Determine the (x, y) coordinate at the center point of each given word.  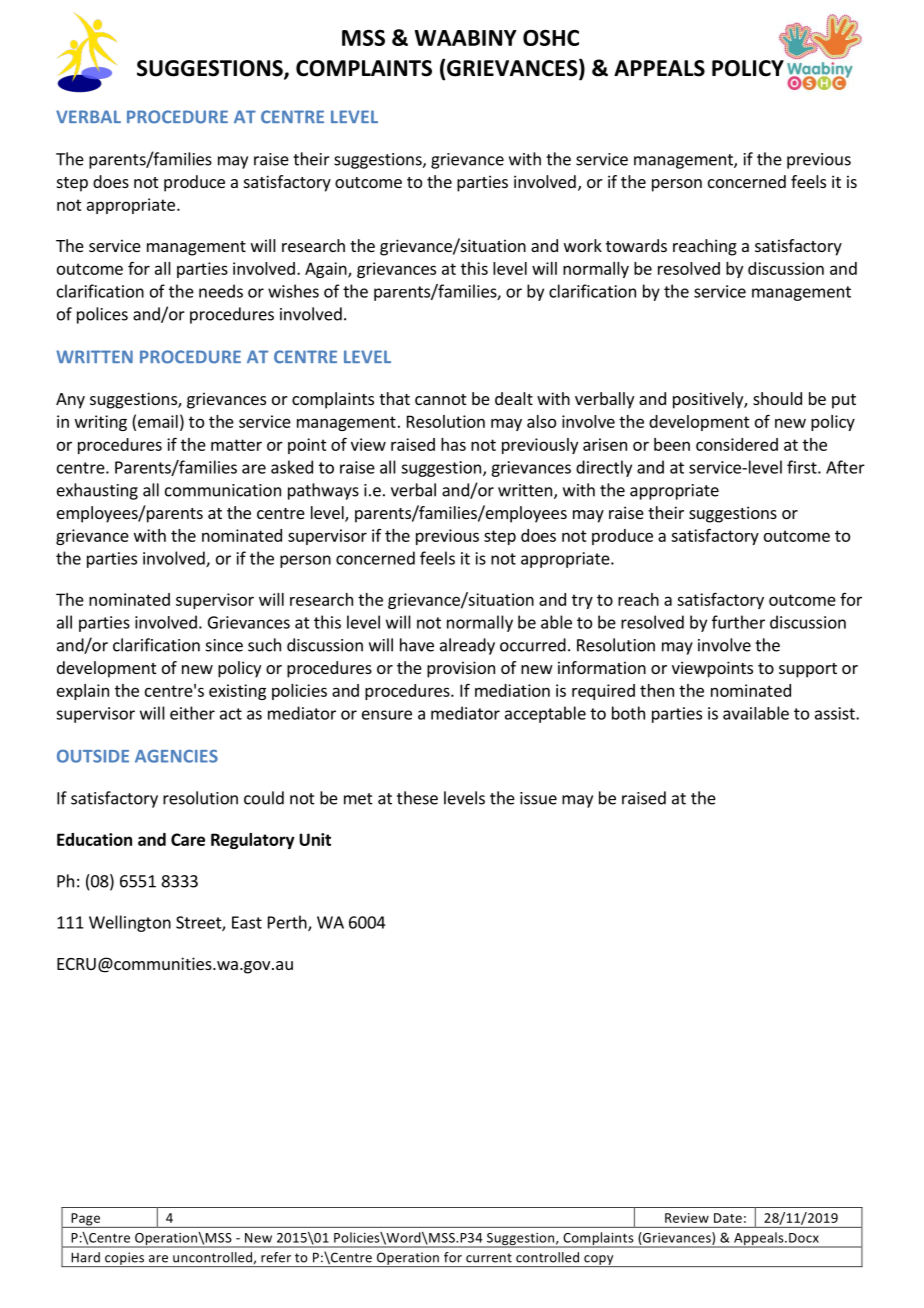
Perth (288, 923)
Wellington (130, 923)
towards (636, 245)
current (489, 1258)
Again (327, 270)
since (224, 645)
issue (538, 798)
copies (125, 1259)
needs (221, 291)
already (467, 646)
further (738, 622)
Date (728, 1218)
